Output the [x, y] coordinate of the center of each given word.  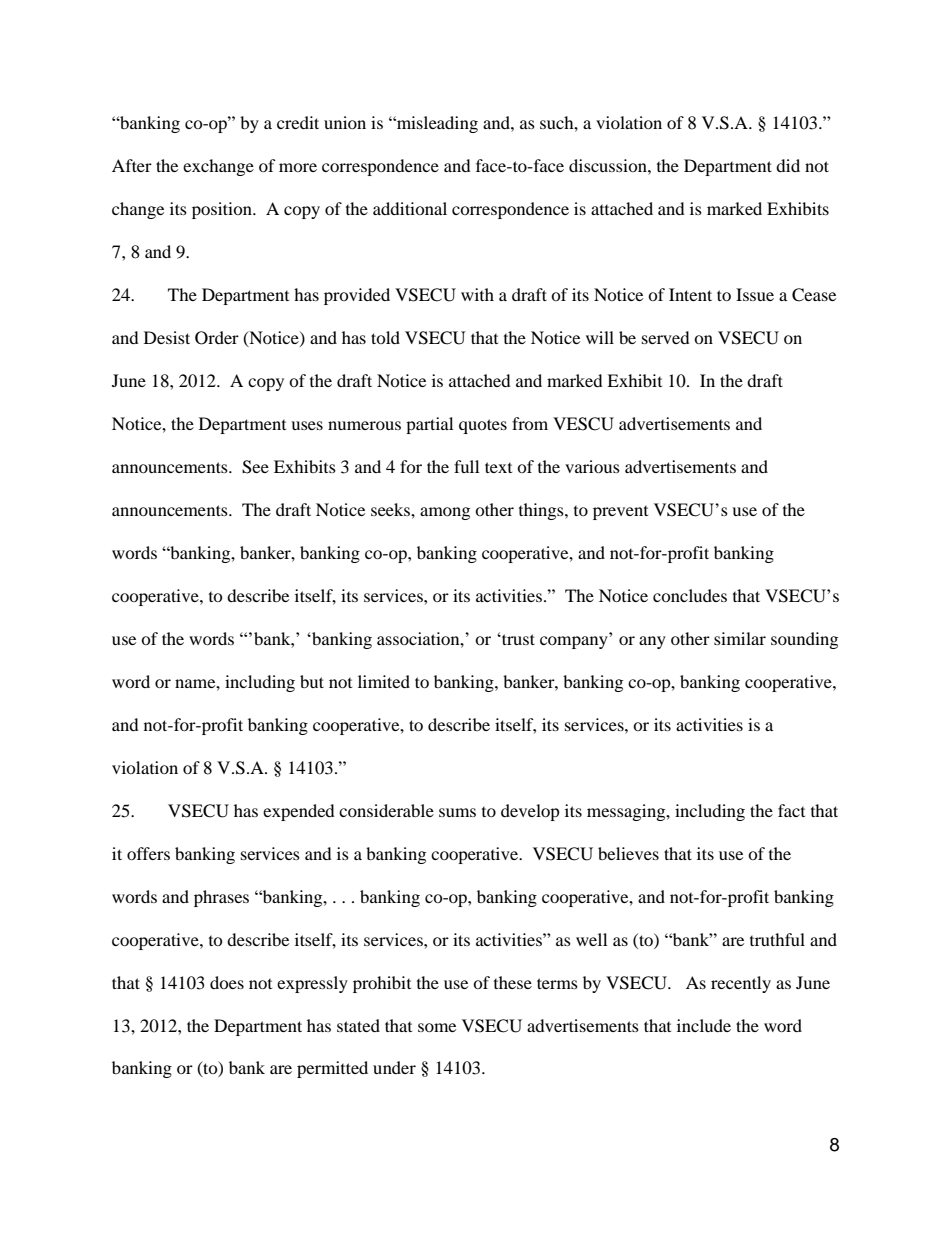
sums [457, 812]
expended [299, 812]
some [437, 1027]
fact [791, 810]
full [466, 466]
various [592, 466]
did [788, 165]
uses [307, 425]
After [132, 165]
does [227, 982]
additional [410, 208]
